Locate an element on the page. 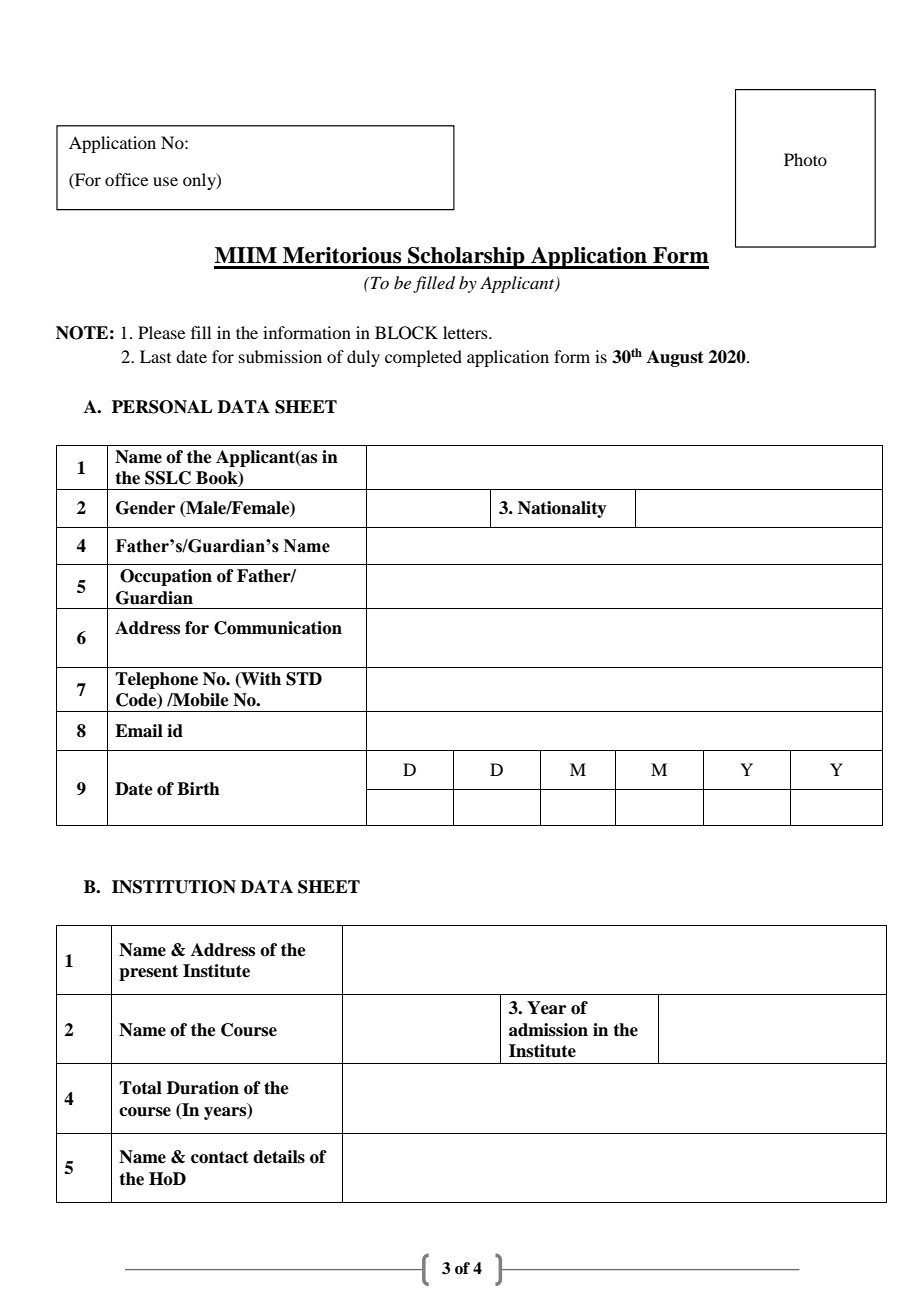 This image has width=924, height=1308. Gender is located at coordinates (145, 508).
